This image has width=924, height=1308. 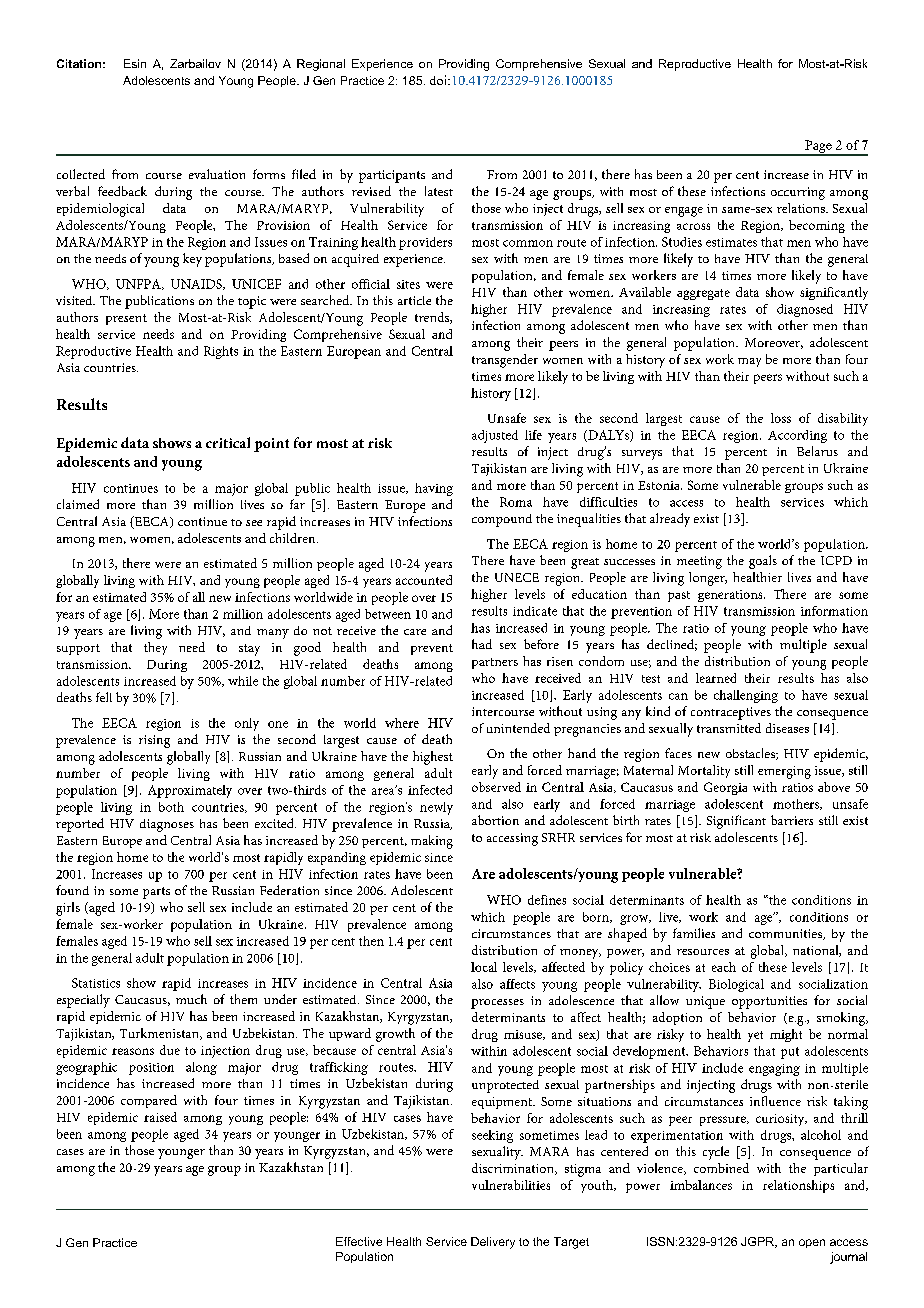 What do you see at coordinates (122, 191) in the image?
I see `feedback` at bounding box center [122, 191].
